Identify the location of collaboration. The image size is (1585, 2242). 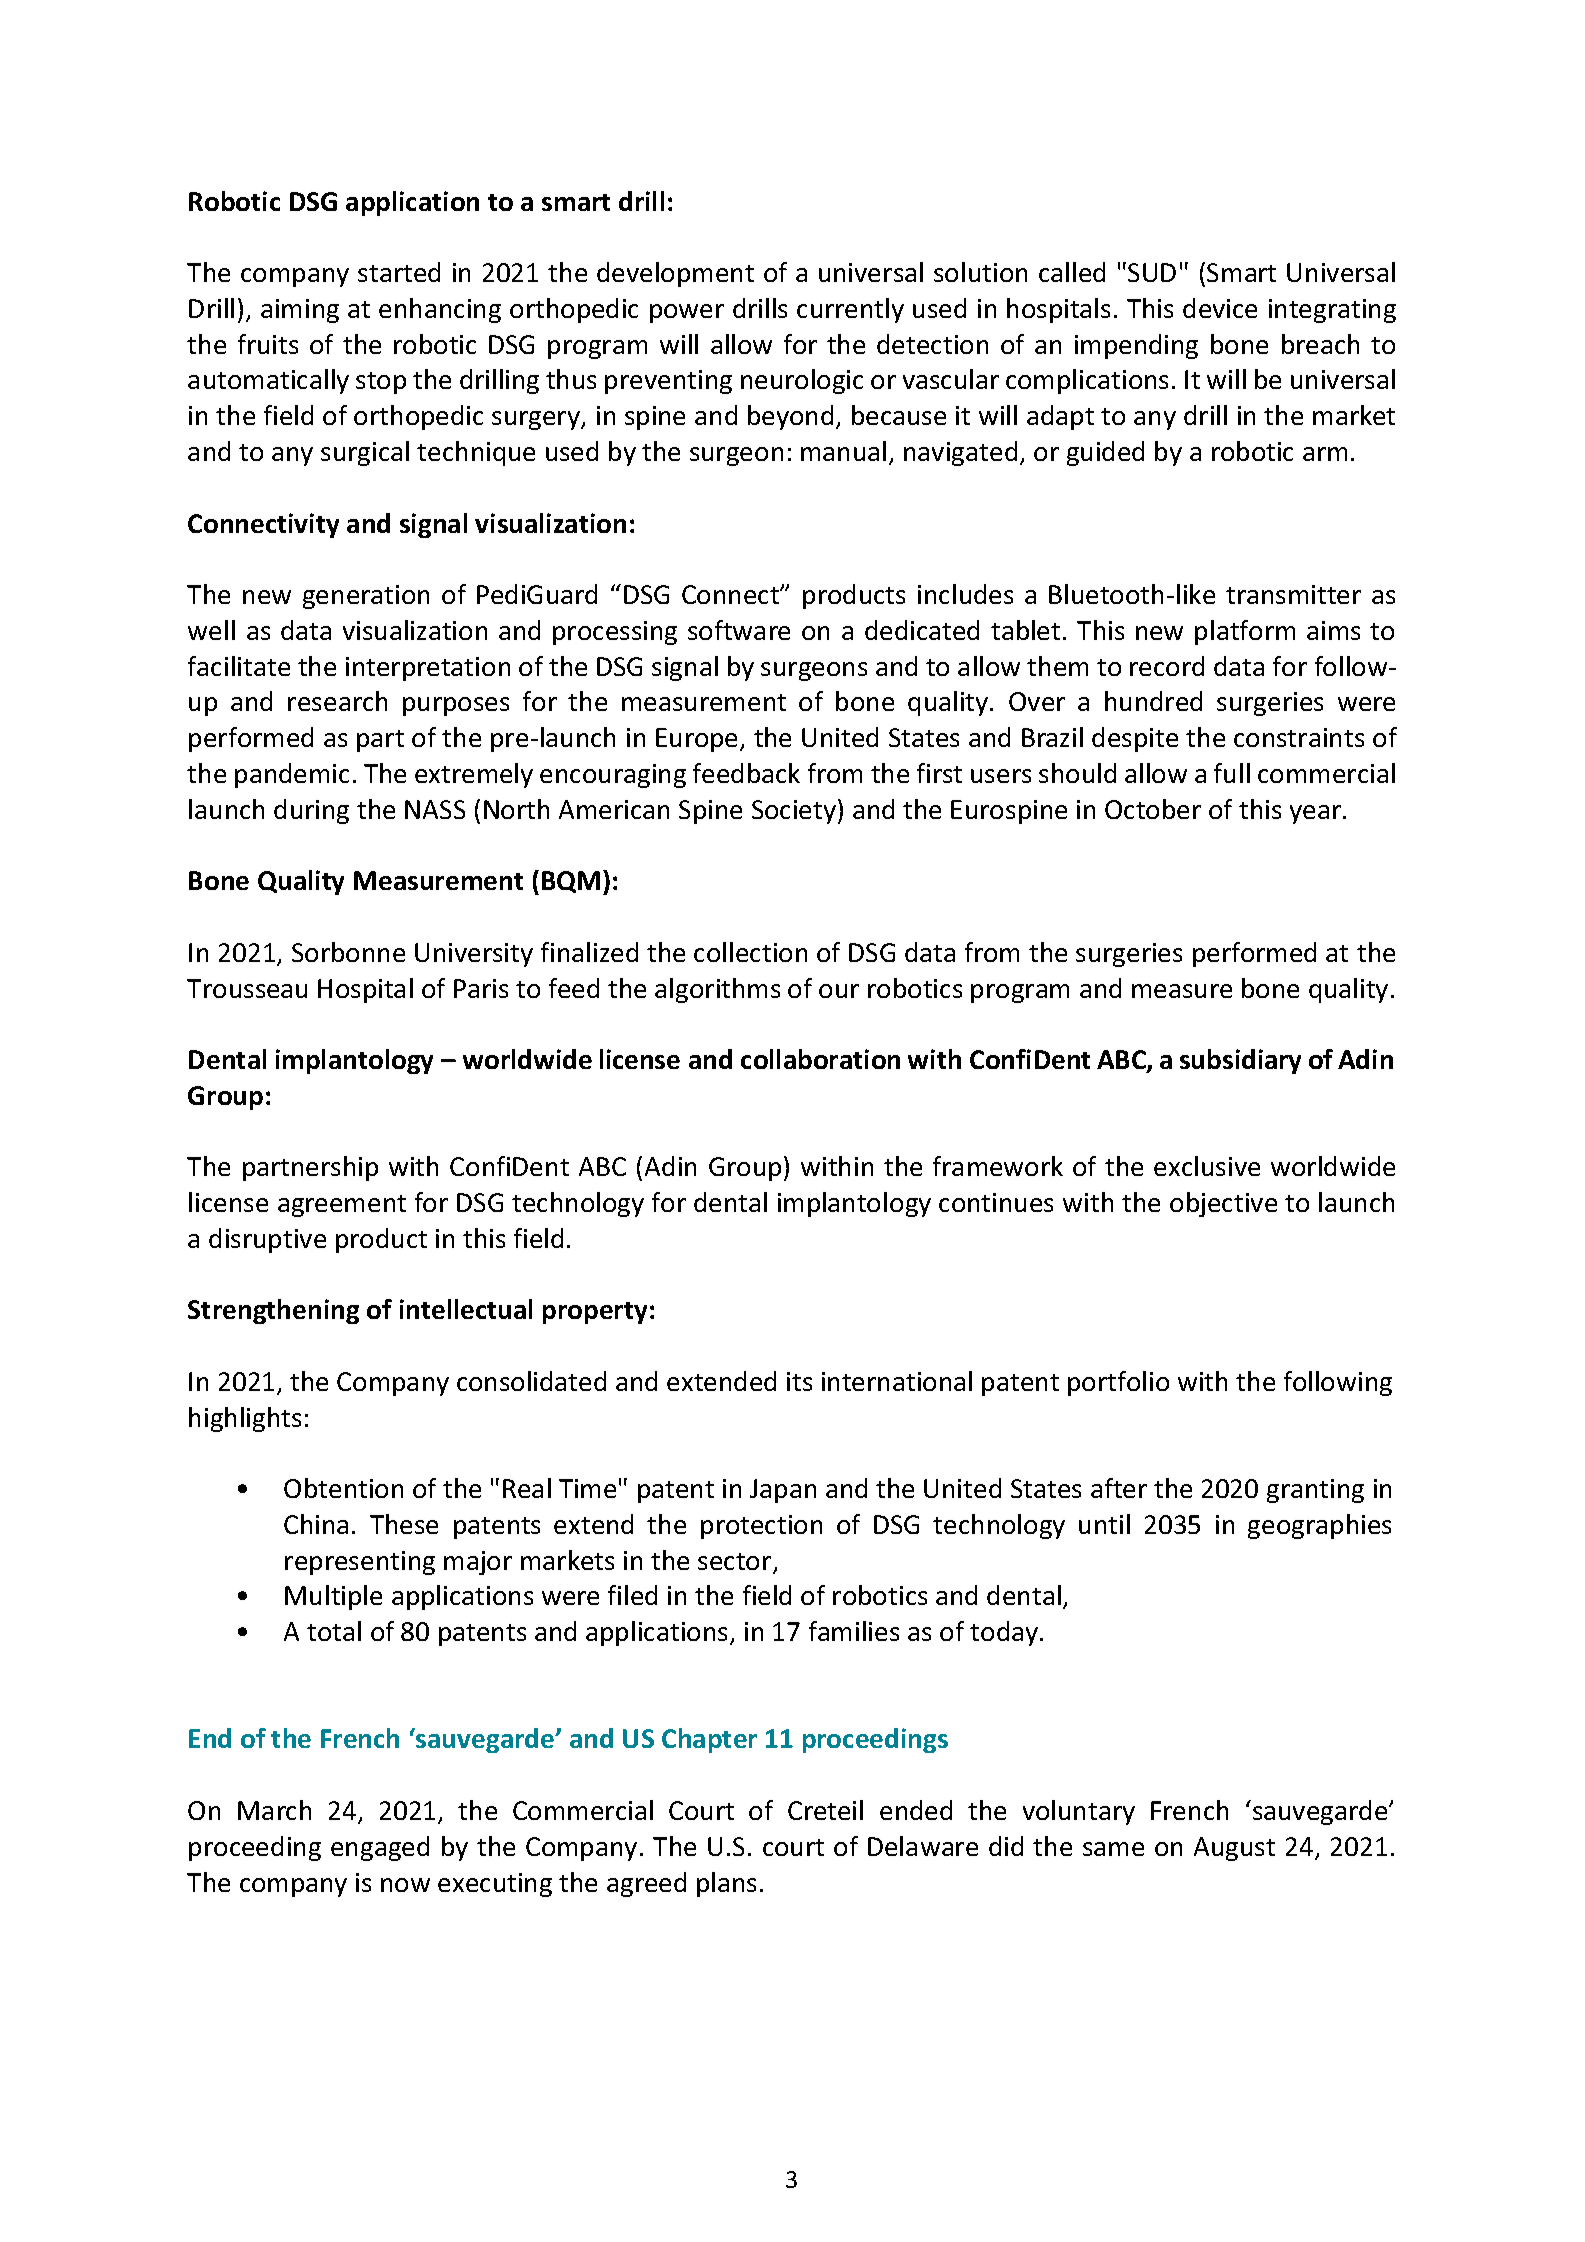
(820, 1059).
